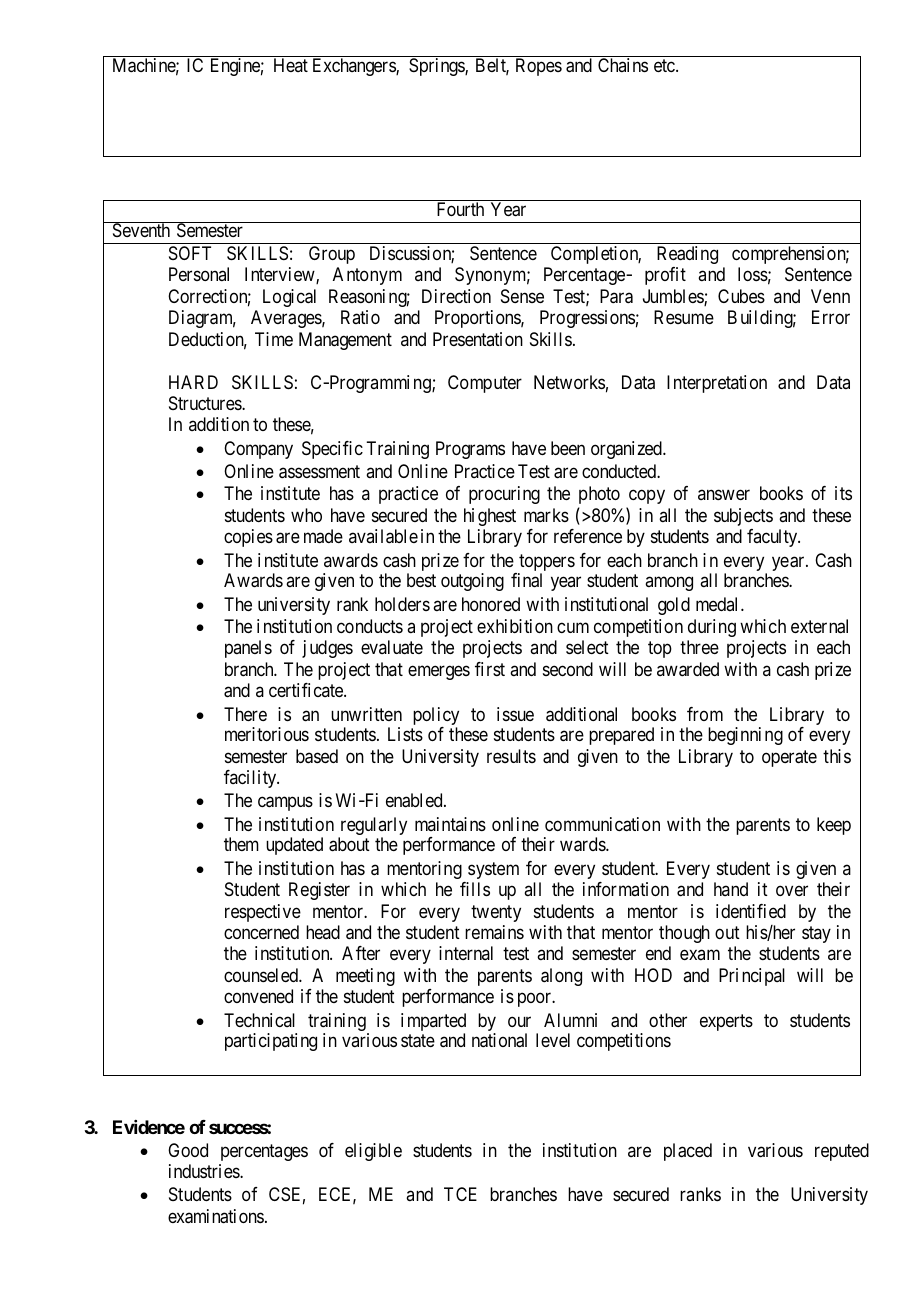 Image resolution: width=924 pixels, height=1308 pixels. I want to click on eligible, so click(373, 1152).
